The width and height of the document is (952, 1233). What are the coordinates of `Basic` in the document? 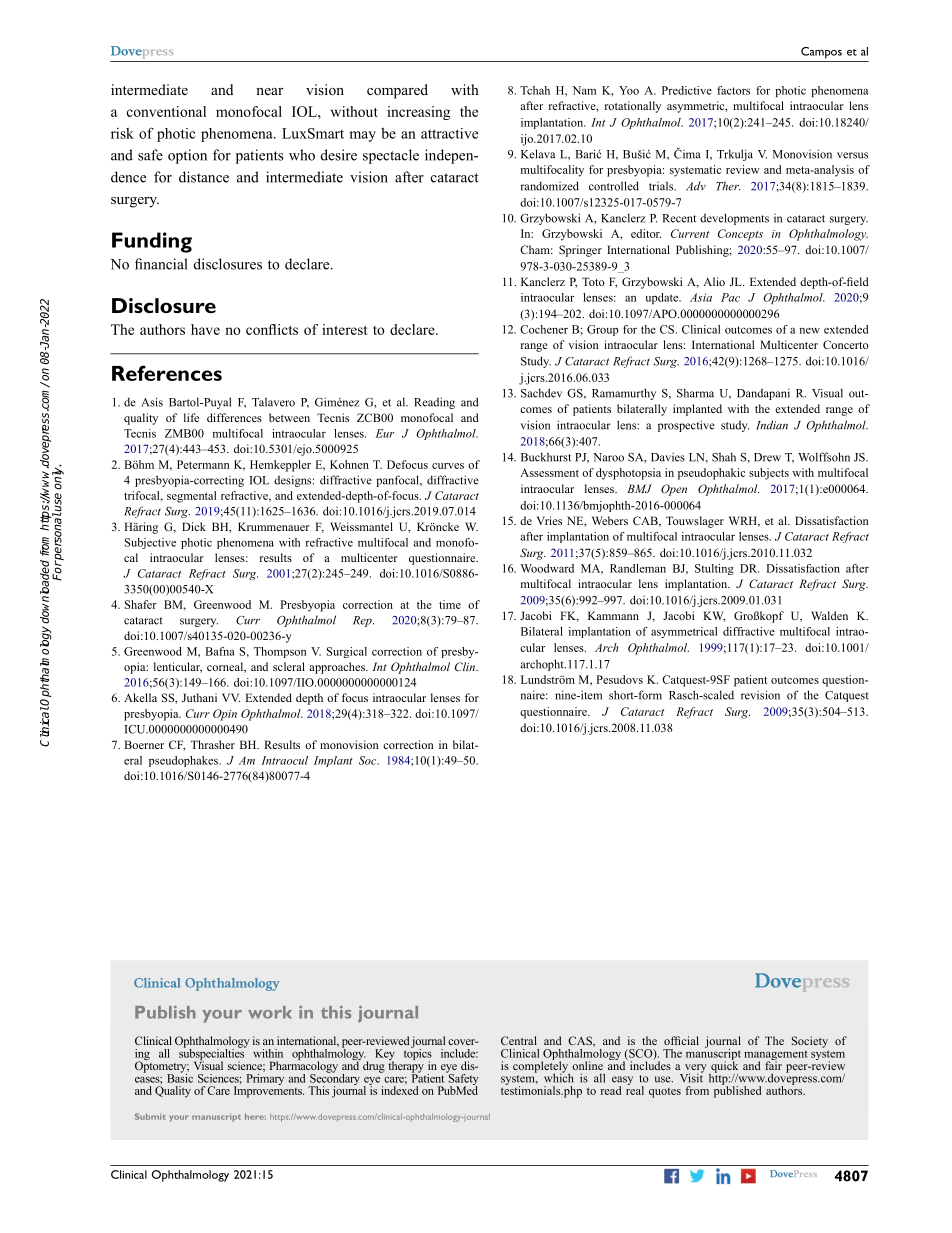 It's located at (180, 1077).
